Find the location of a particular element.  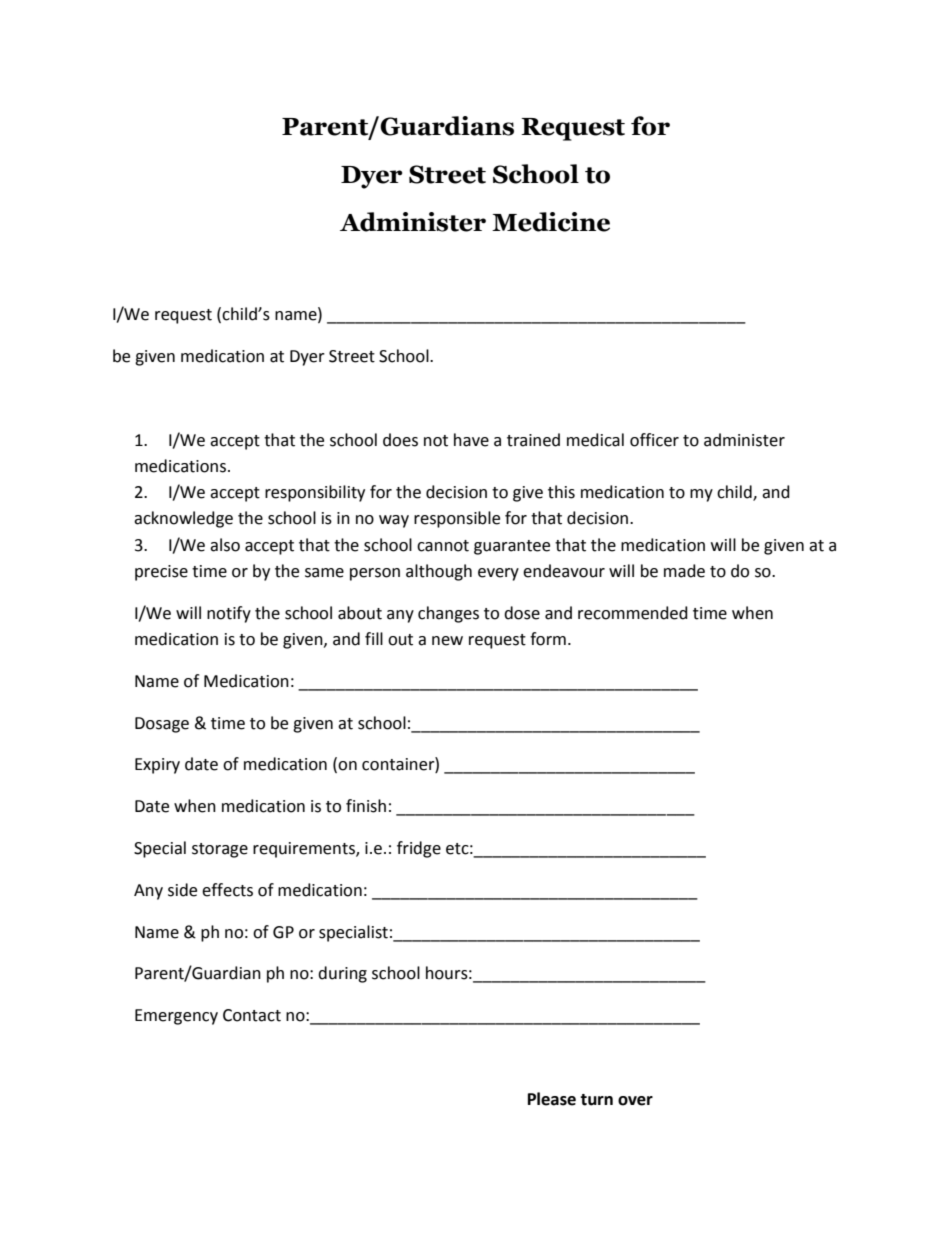

Medicine is located at coordinates (551, 222).
